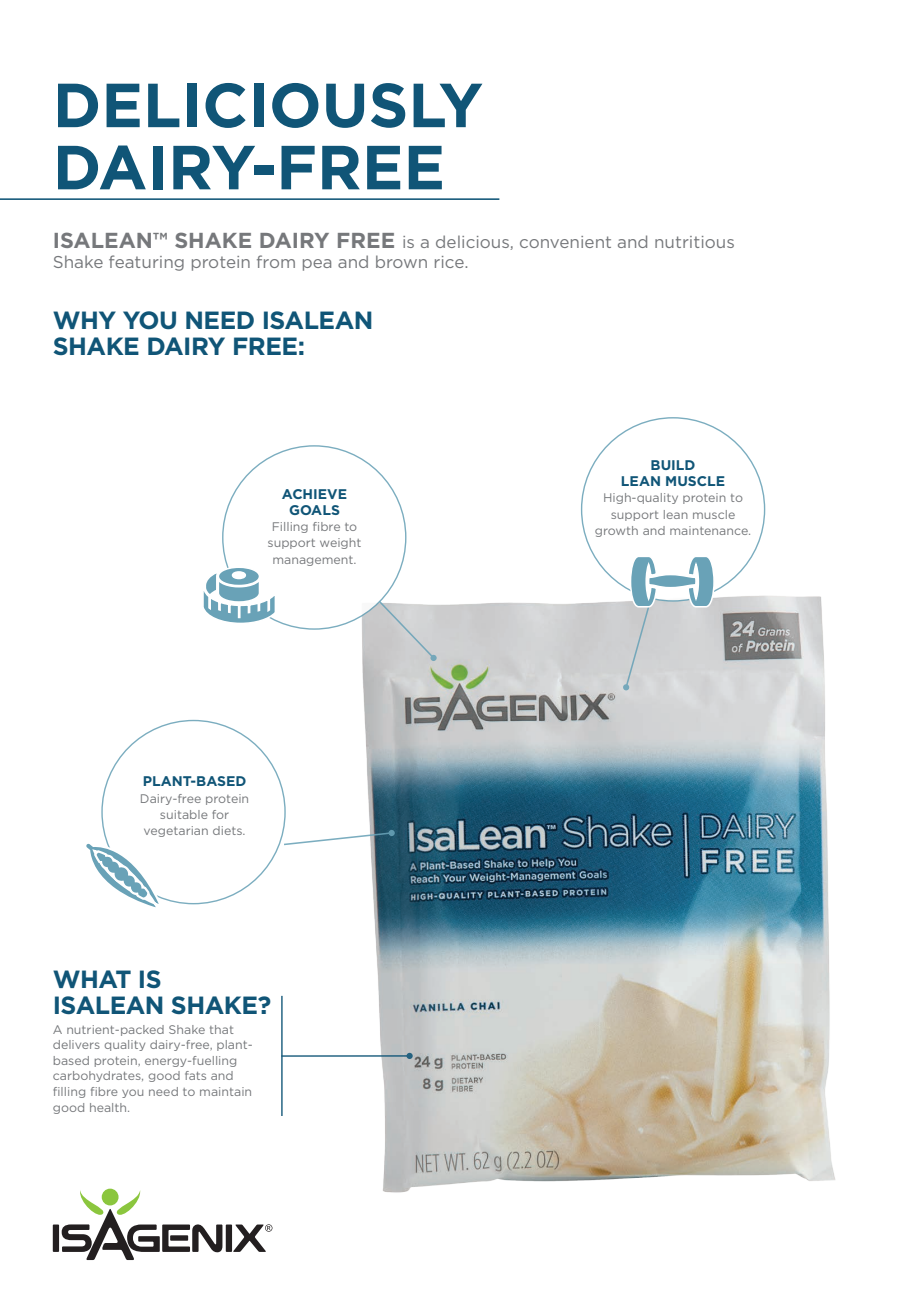  I want to click on featuring, so click(146, 263).
